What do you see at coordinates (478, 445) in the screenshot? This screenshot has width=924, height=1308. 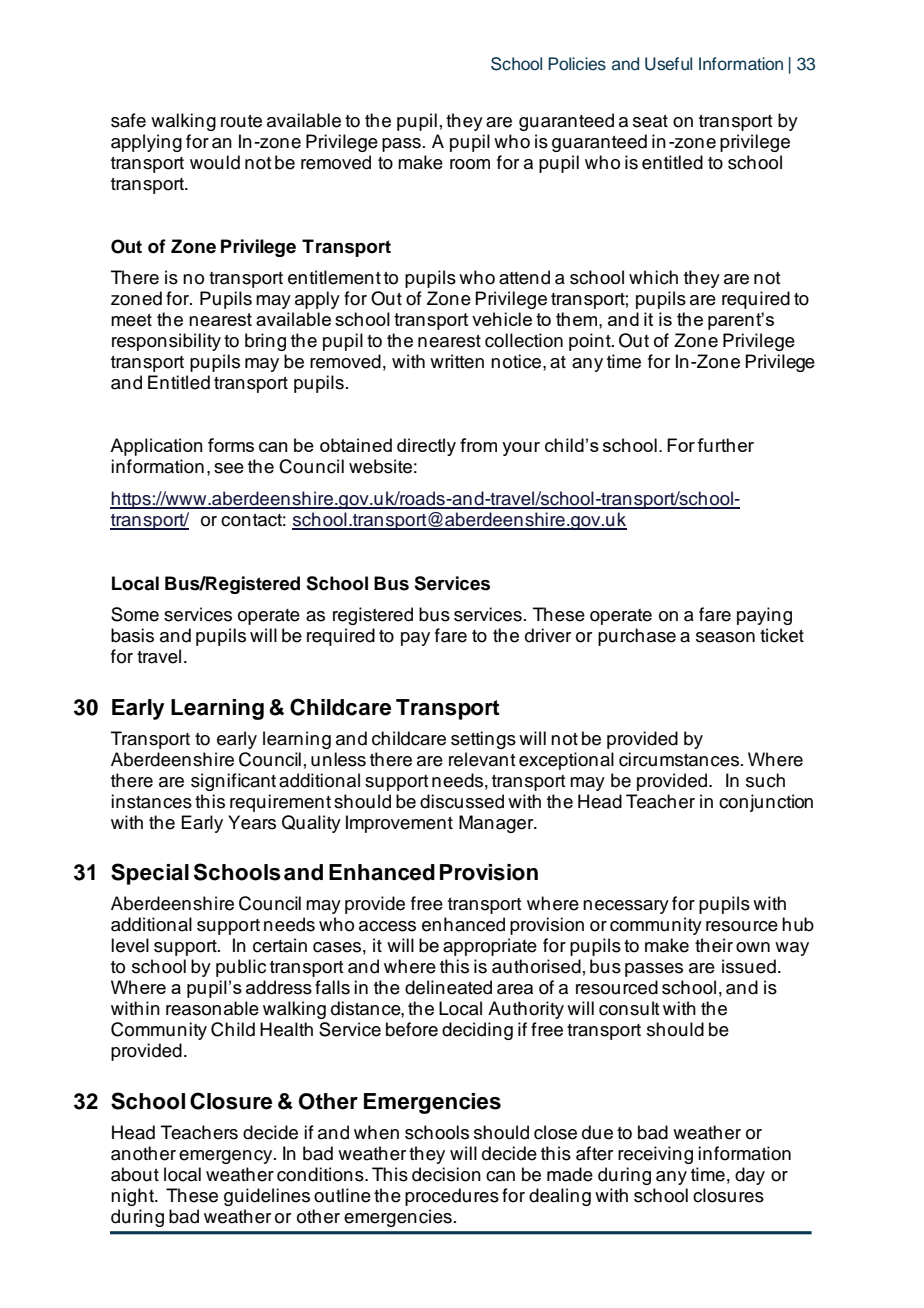 I see `from` at bounding box center [478, 445].
